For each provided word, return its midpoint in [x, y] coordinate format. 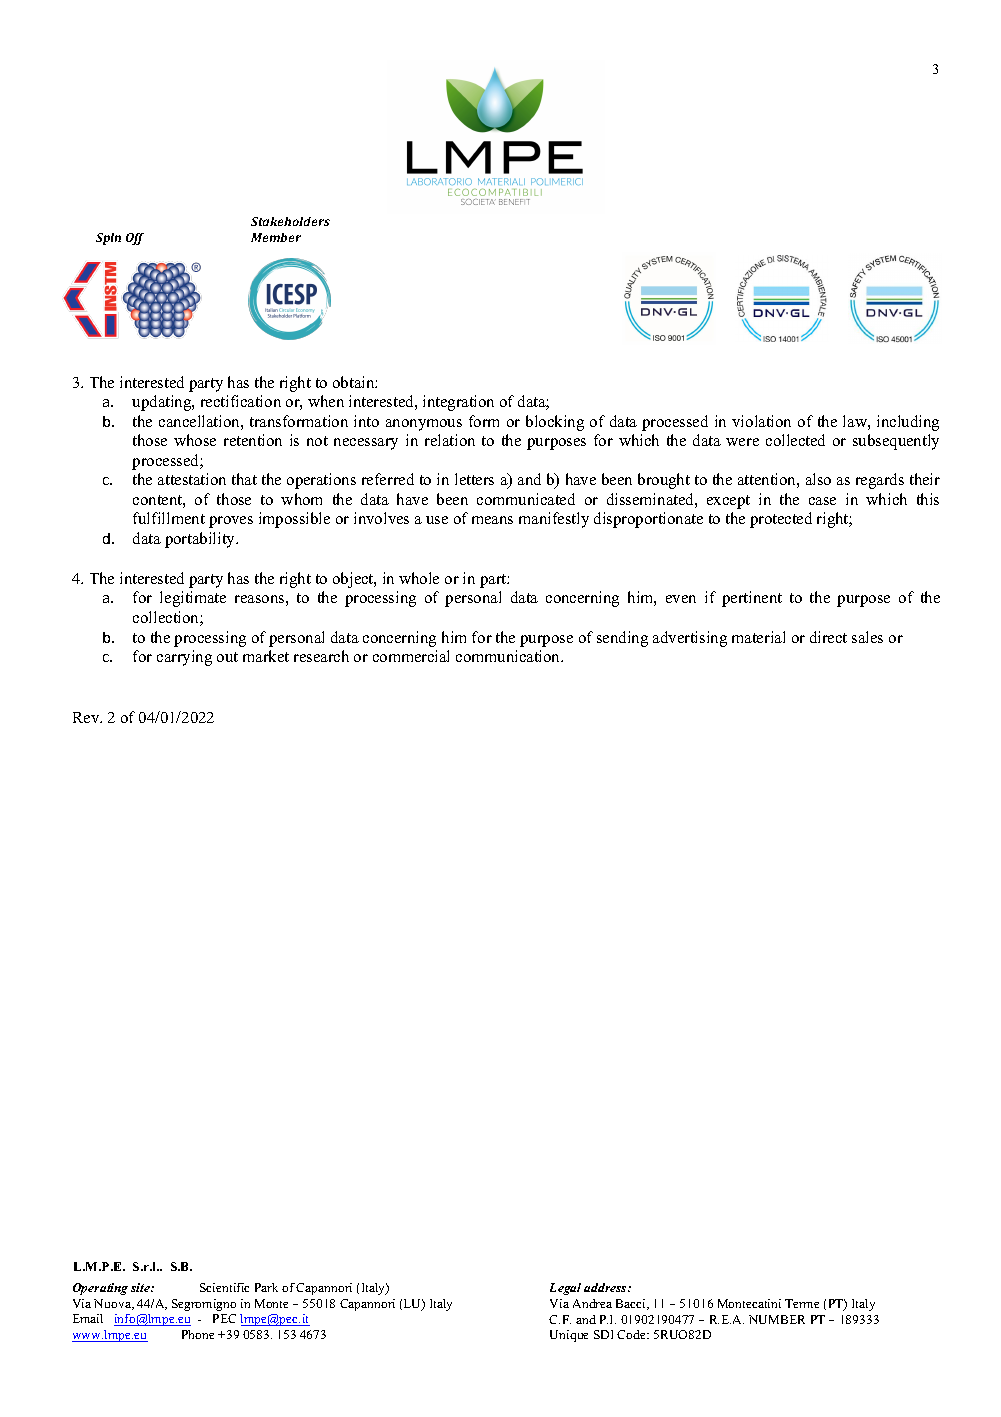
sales [867, 637]
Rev [87, 717]
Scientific [224, 1287]
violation [761, 421]
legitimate [193, 599]
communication [509, 656]
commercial [411, 656]
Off [135, 239]
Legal [565, 1289]
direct [828, 637]
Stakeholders [290, 221]
